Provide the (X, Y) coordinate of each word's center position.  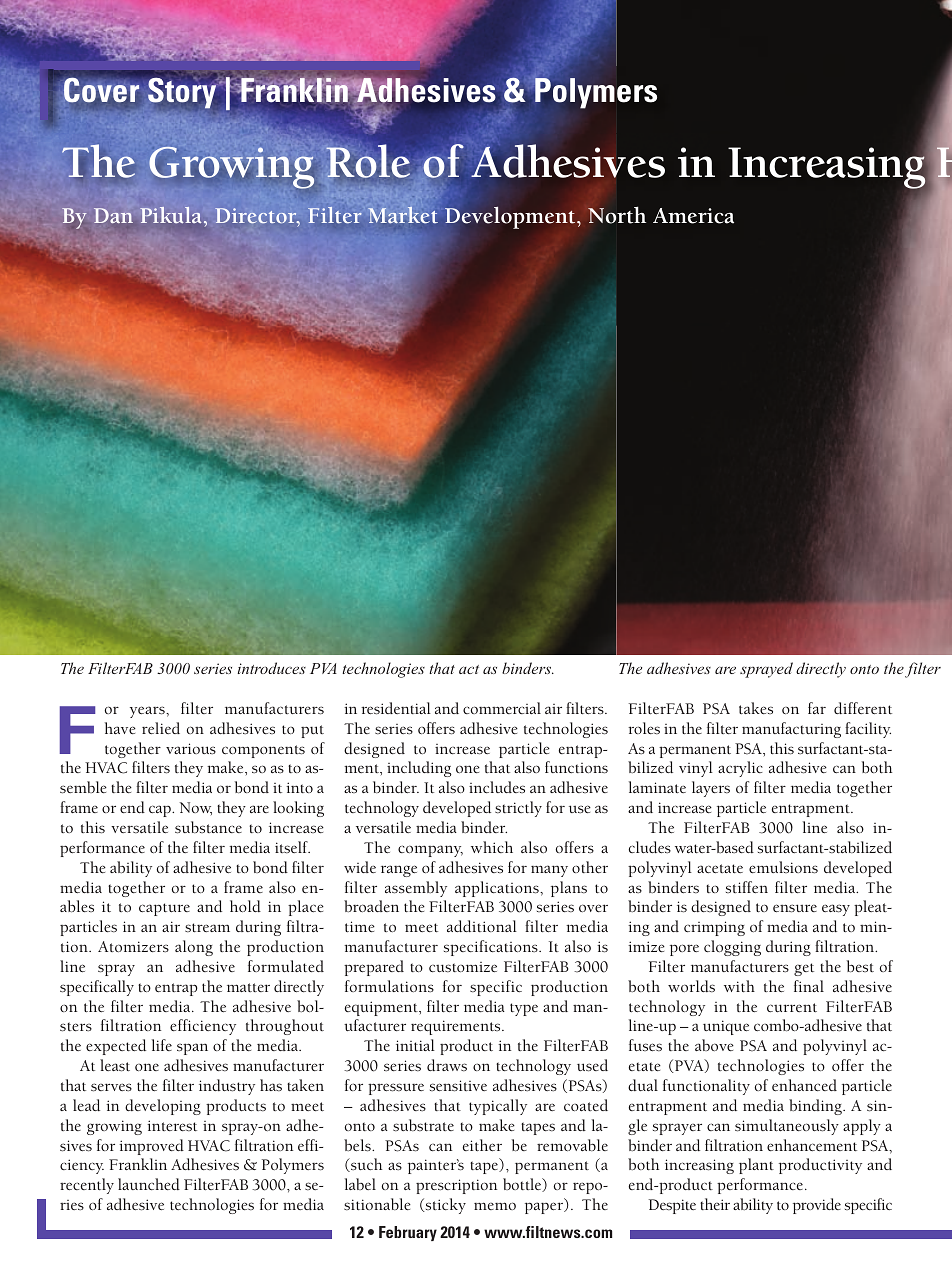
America (693, 216)
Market (403, 214)
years (148, 712)
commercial (502, 708)
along (194, 948)
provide (817, 1206)
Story (182, 92)
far (817, 708)
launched (149, 1184)
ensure (795, 908)
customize (463, 967)
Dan (113, 215)
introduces (271, 668)
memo (495, 1206)
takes (756, 708)
